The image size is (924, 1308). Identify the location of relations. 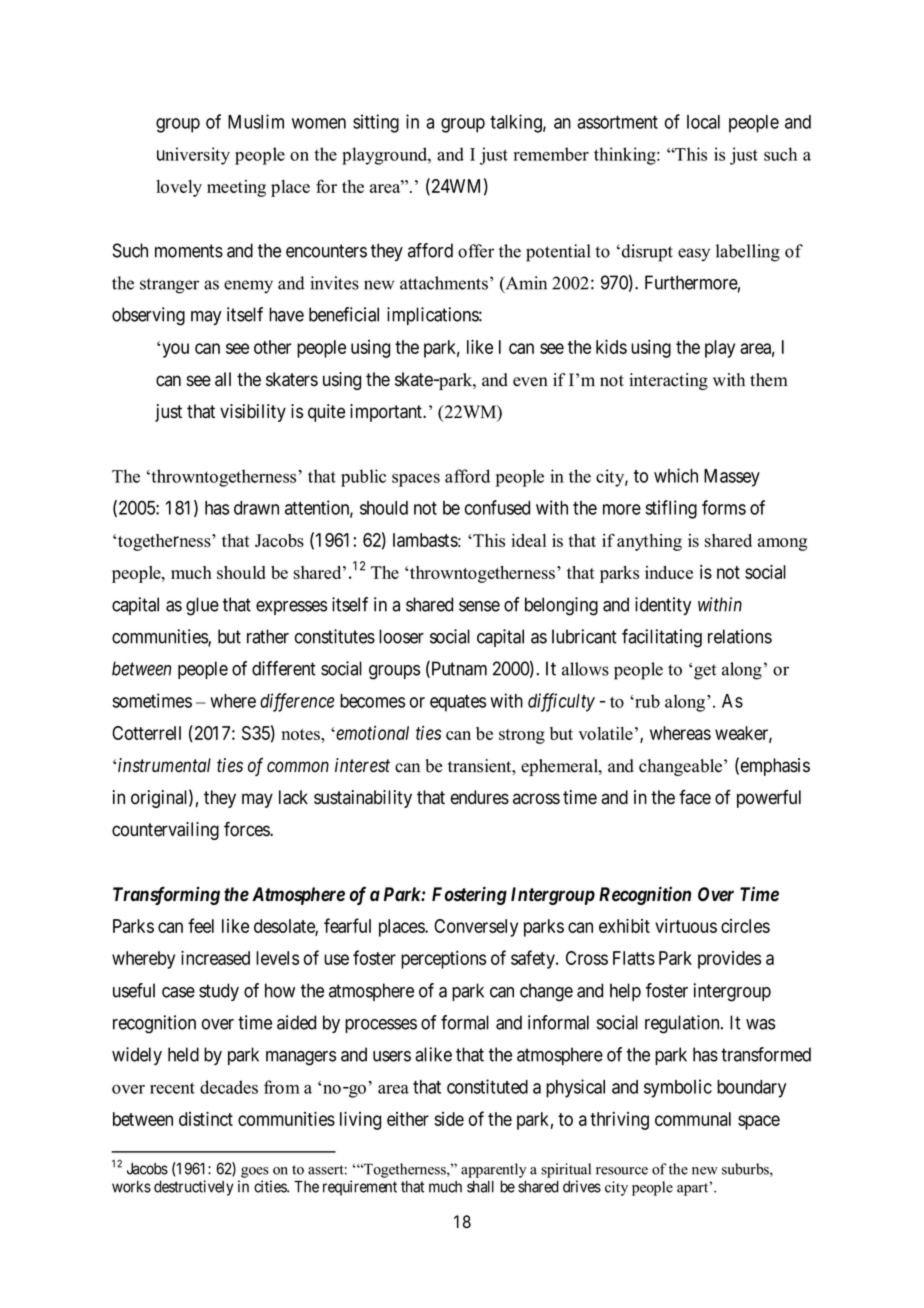
(740, 636).
